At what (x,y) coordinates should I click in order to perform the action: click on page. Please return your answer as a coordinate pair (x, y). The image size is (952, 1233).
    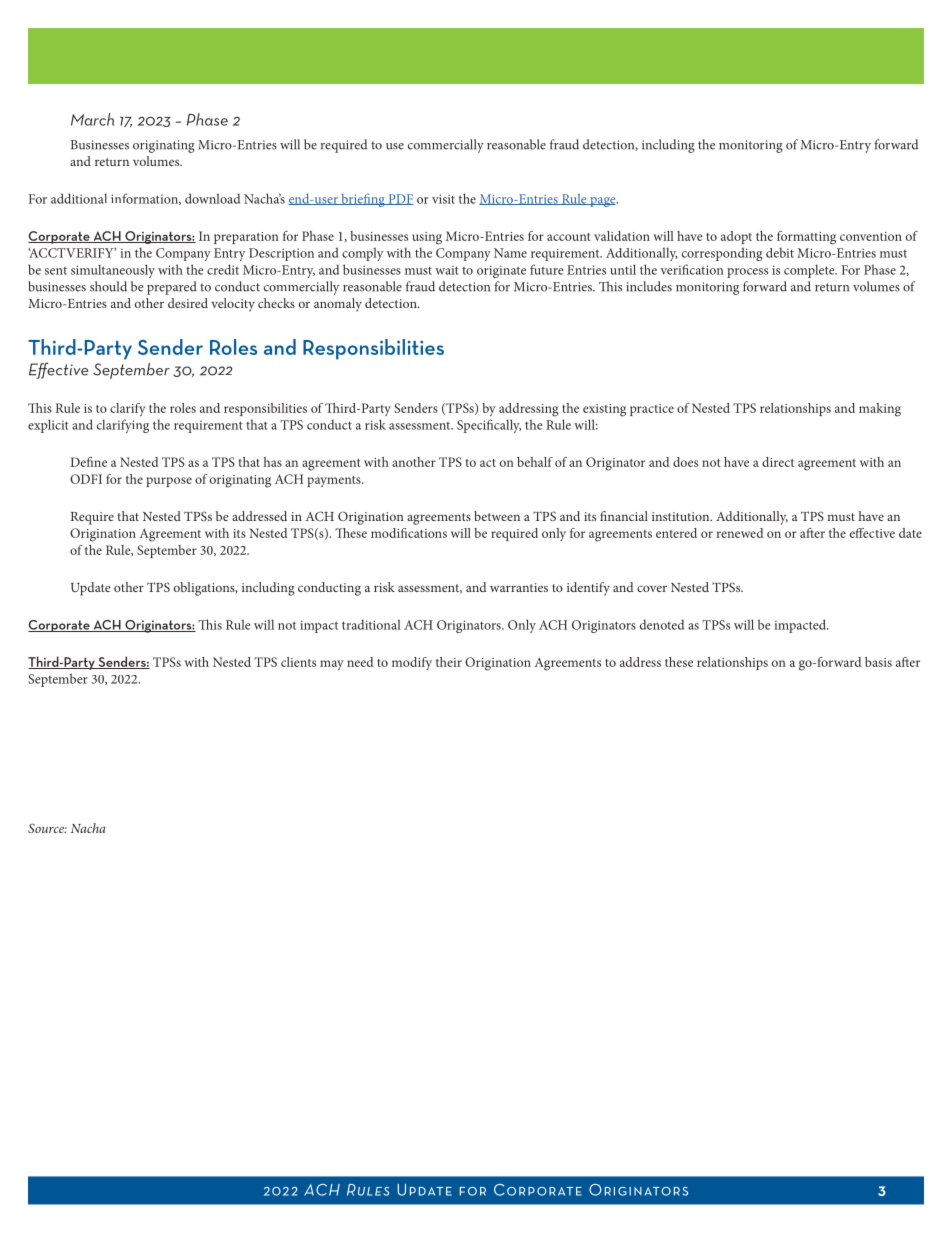
    Looking at the image, I should click on (603, 202).
